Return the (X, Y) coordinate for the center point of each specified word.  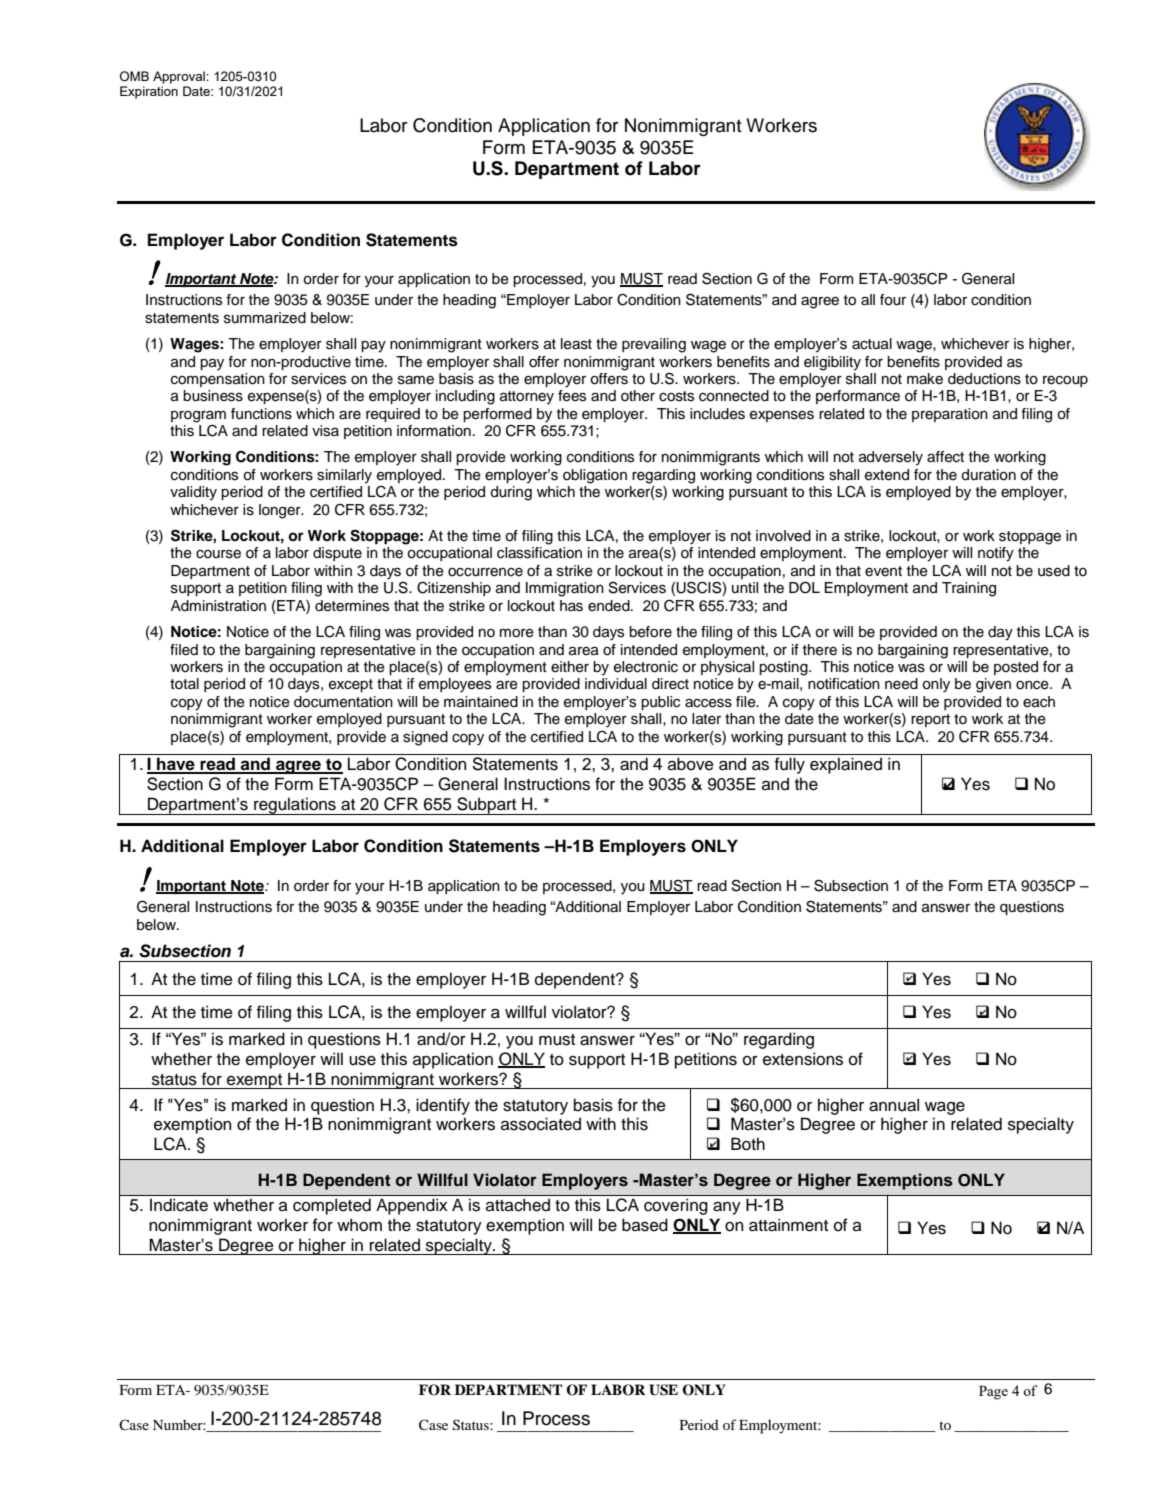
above (691, 764)
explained (846, 765)
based (645, 1225)
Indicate (179, 1205)
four (893, 300)
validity (193, 493)
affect (945, 457)
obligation (595, 476)
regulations (295, 806)
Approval (180, 77)
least (576, 344)
